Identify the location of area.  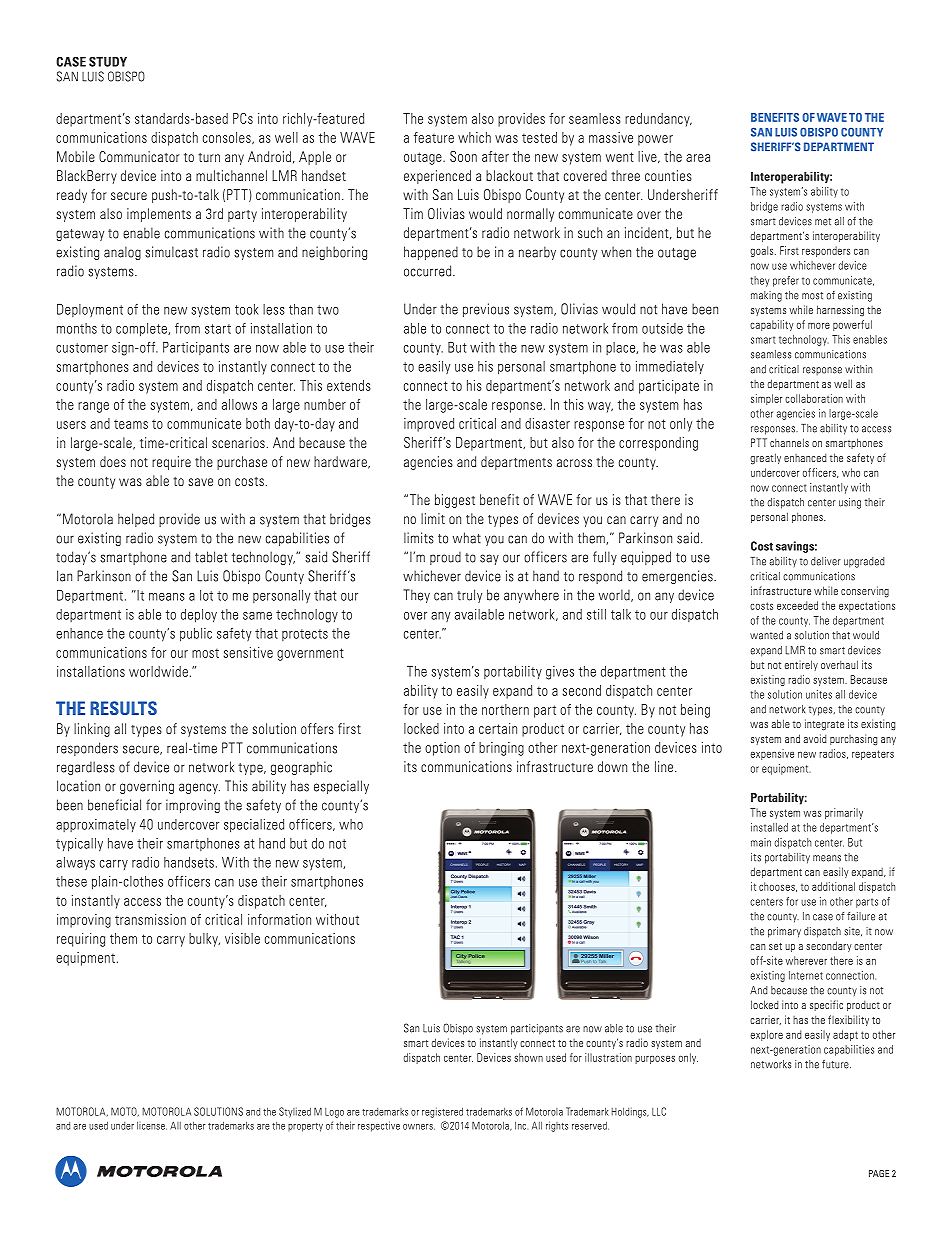
(698, 158).
